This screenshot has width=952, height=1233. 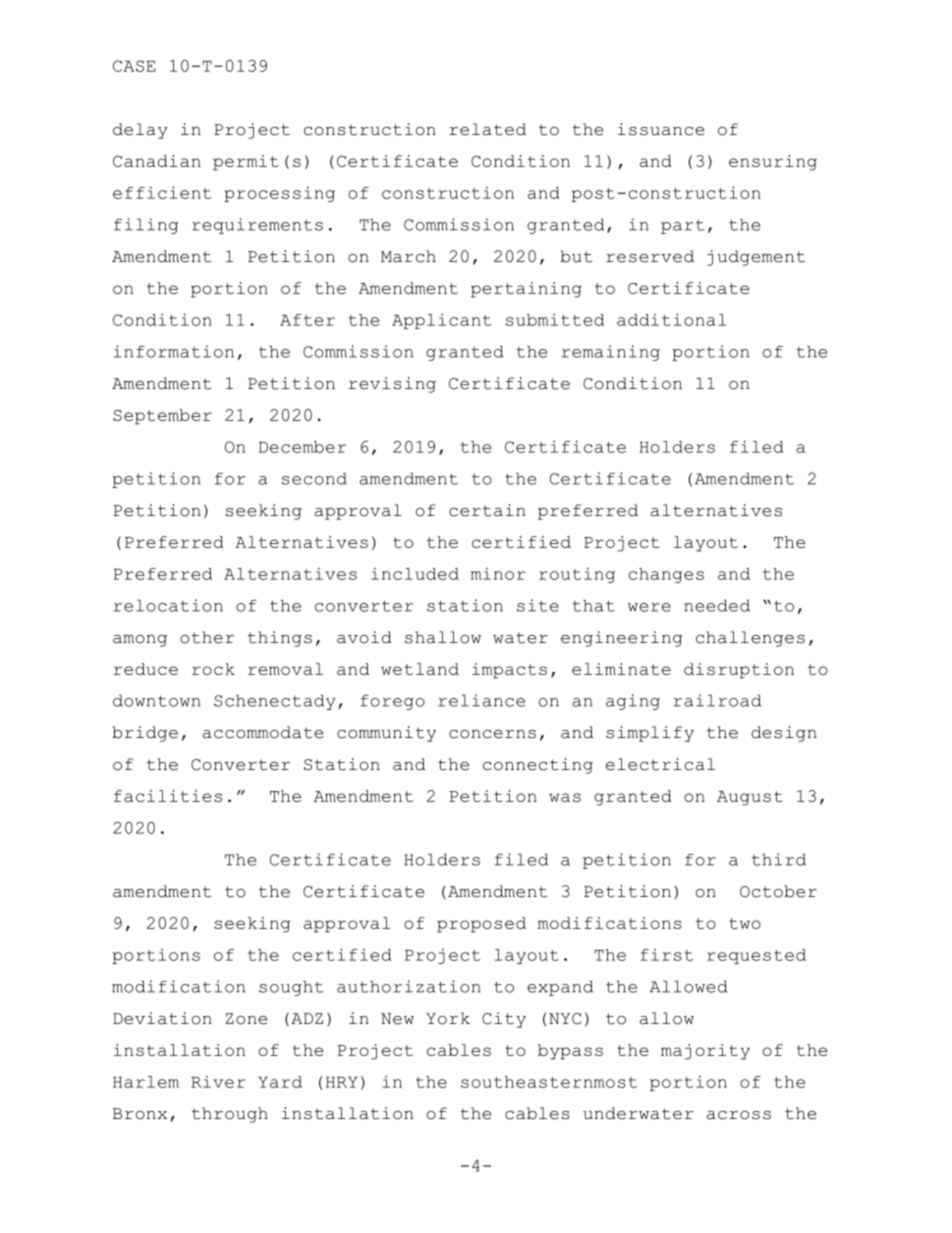 I want to click on concerns, so click(x=492, y=734).
